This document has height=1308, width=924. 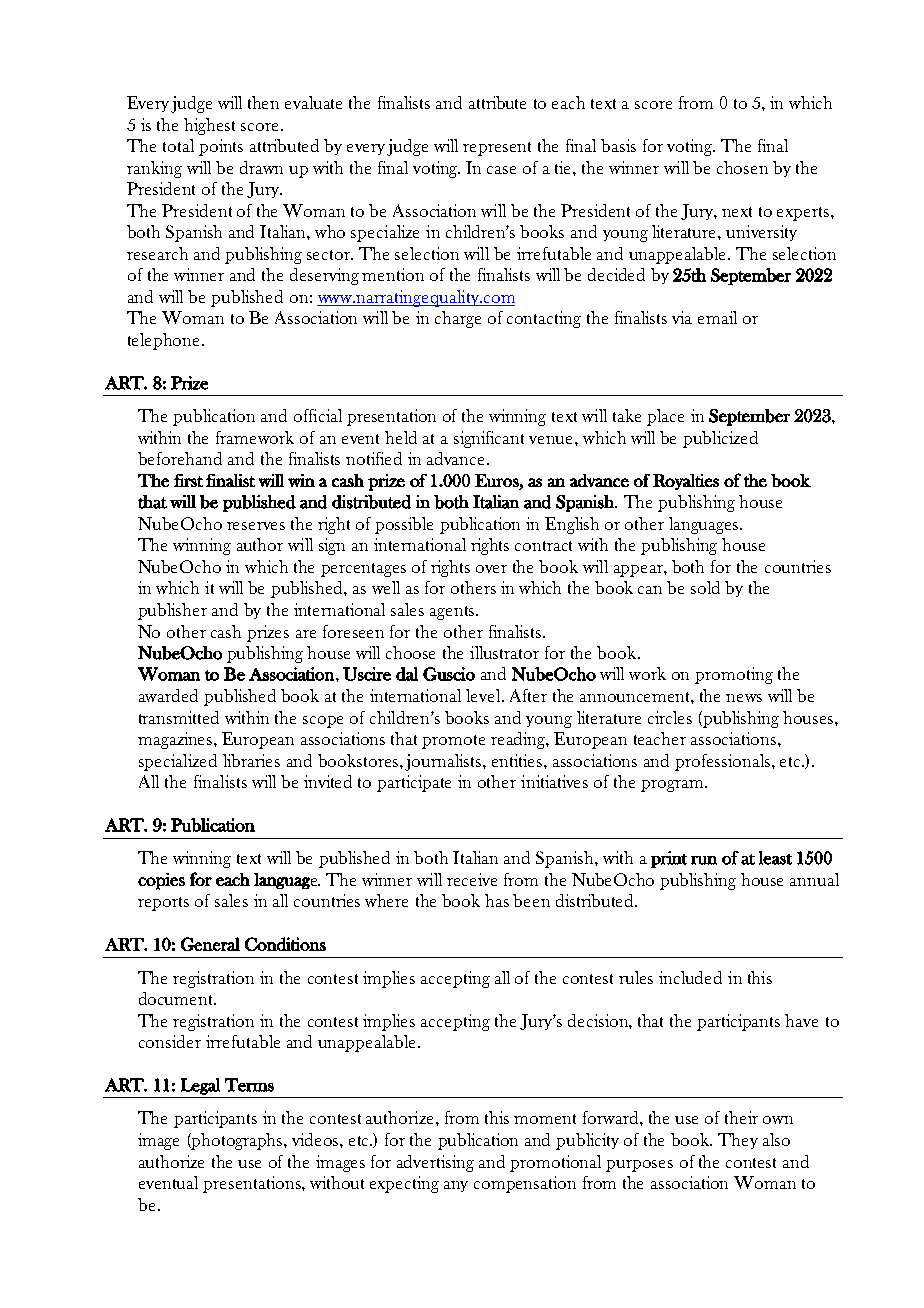 I want to click on entities, so click(x=518, y=760).
